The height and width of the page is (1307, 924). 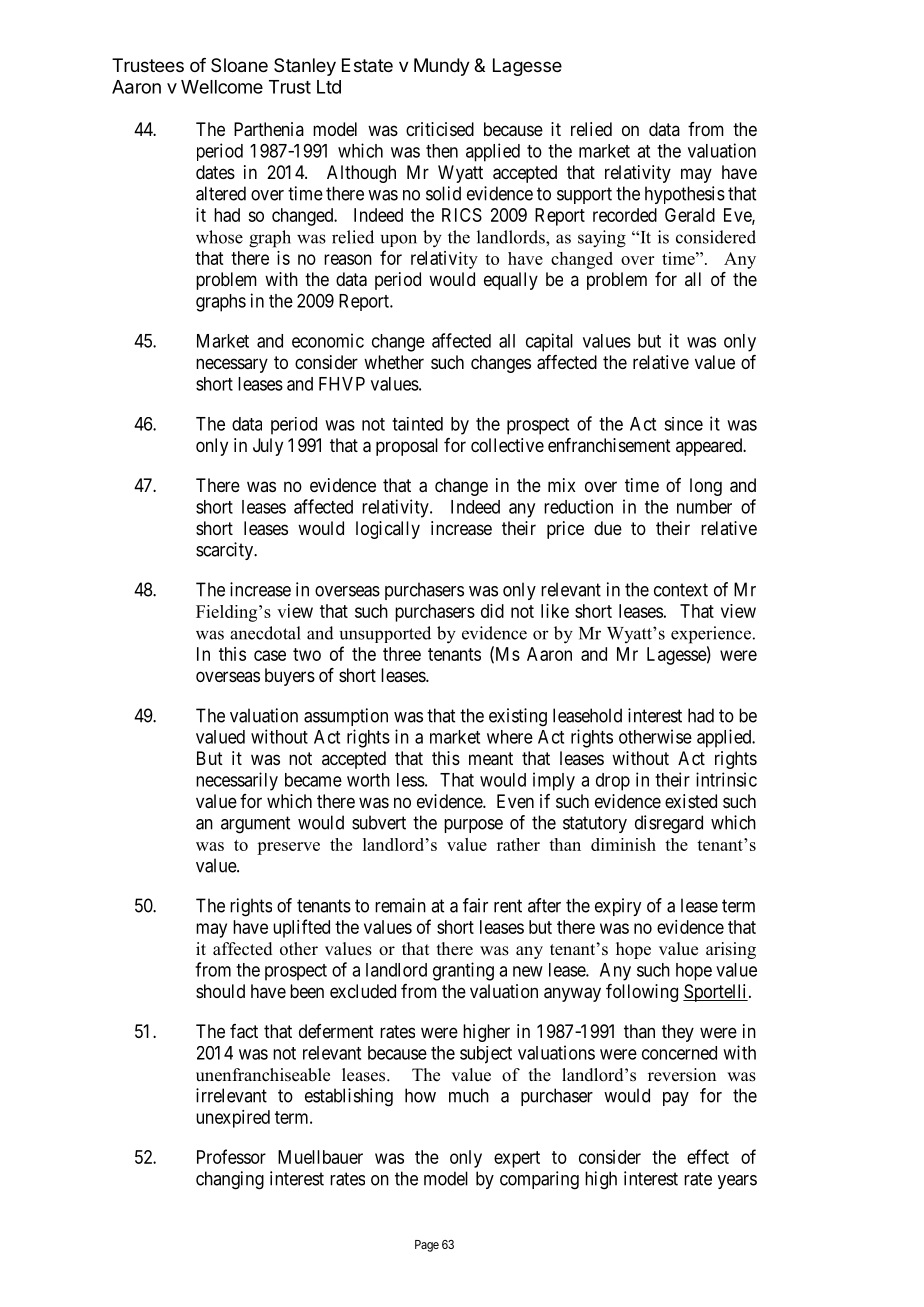 What do you see at coordinates (507, 445) in the page?
I see `collective` at bounding box center [507, 445].
